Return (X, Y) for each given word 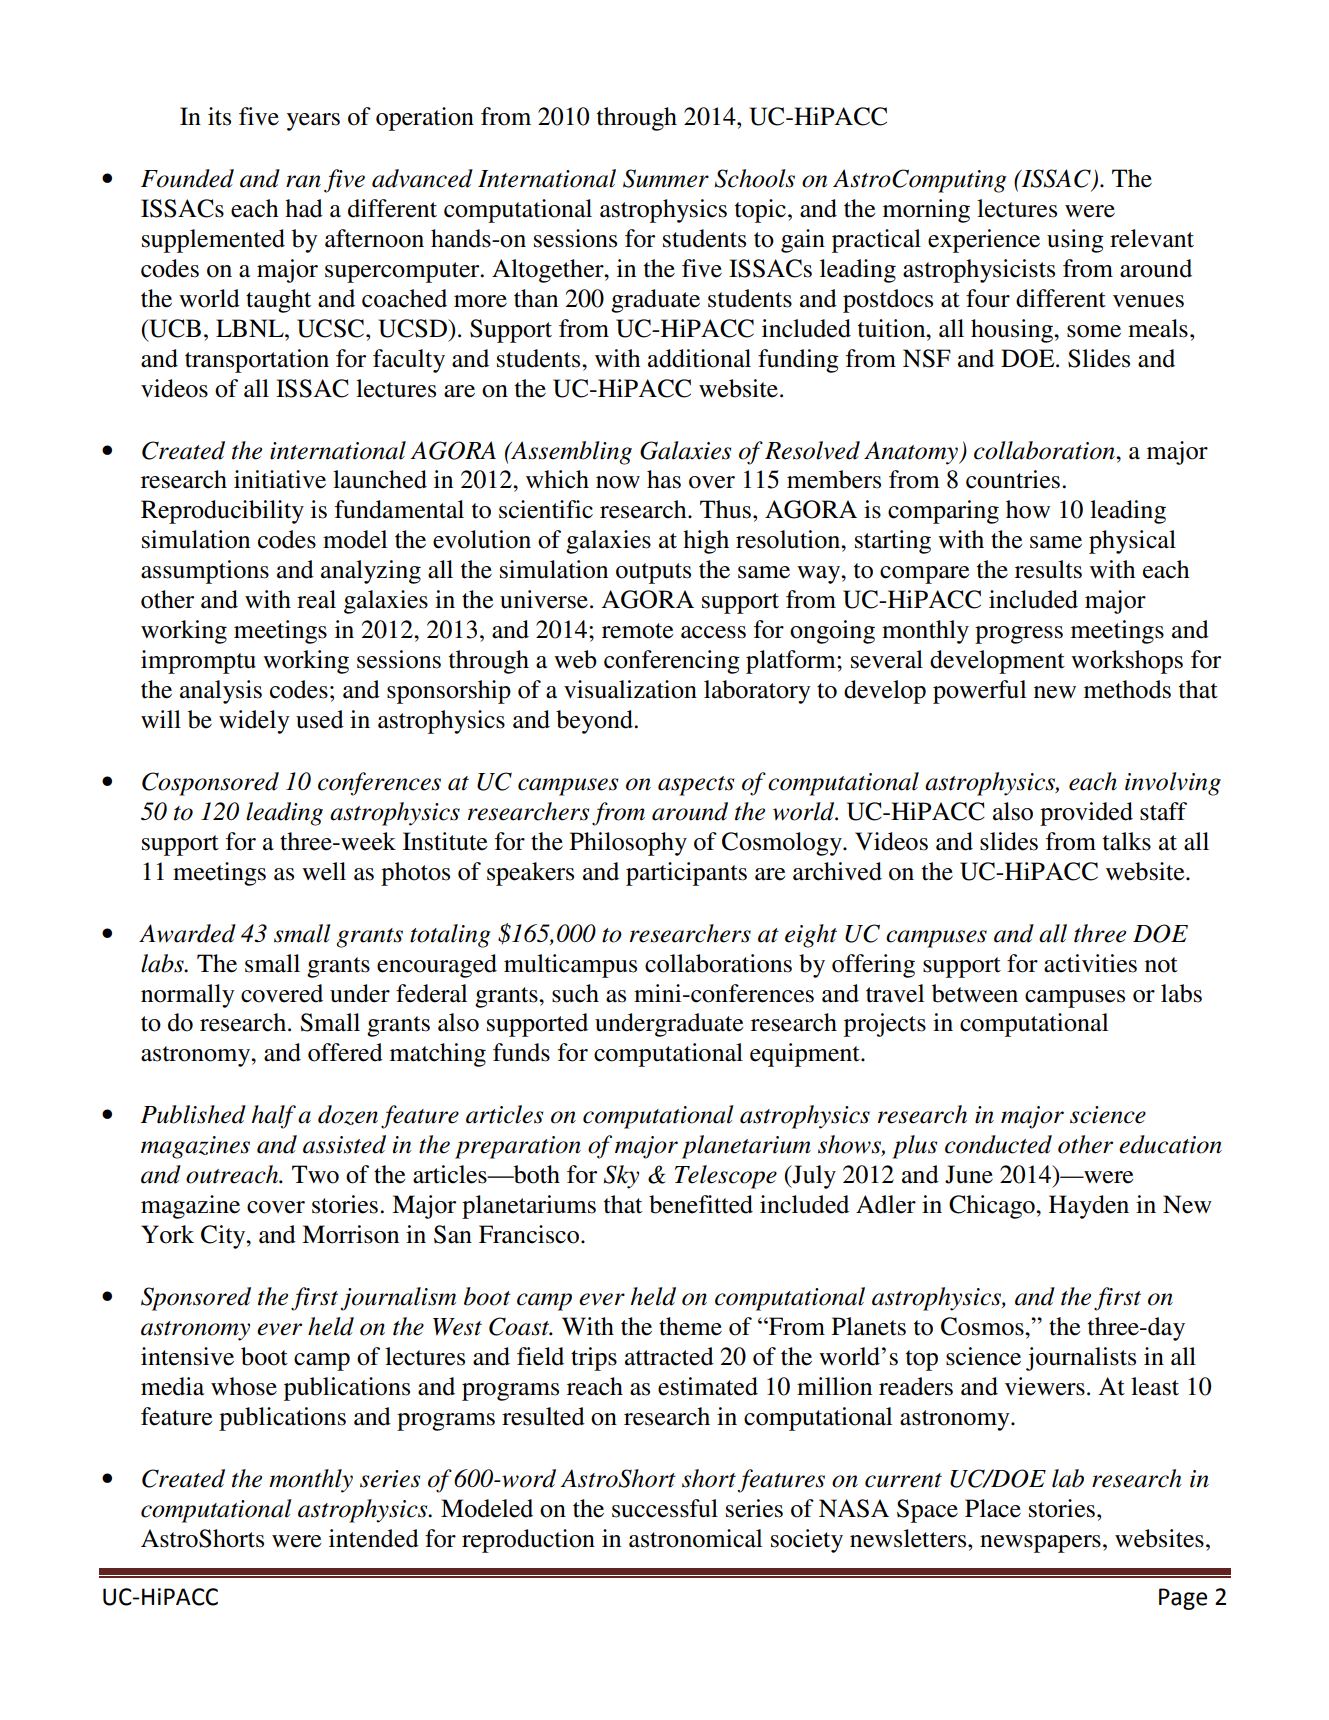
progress (1019, 635)
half (274, 1117)
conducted (998, 1144)
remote (637, 631)
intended (374, 1538)
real (316, 599)
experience (984, 241)
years (313, 122)
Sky (621, 1177)
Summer (666, 178)
